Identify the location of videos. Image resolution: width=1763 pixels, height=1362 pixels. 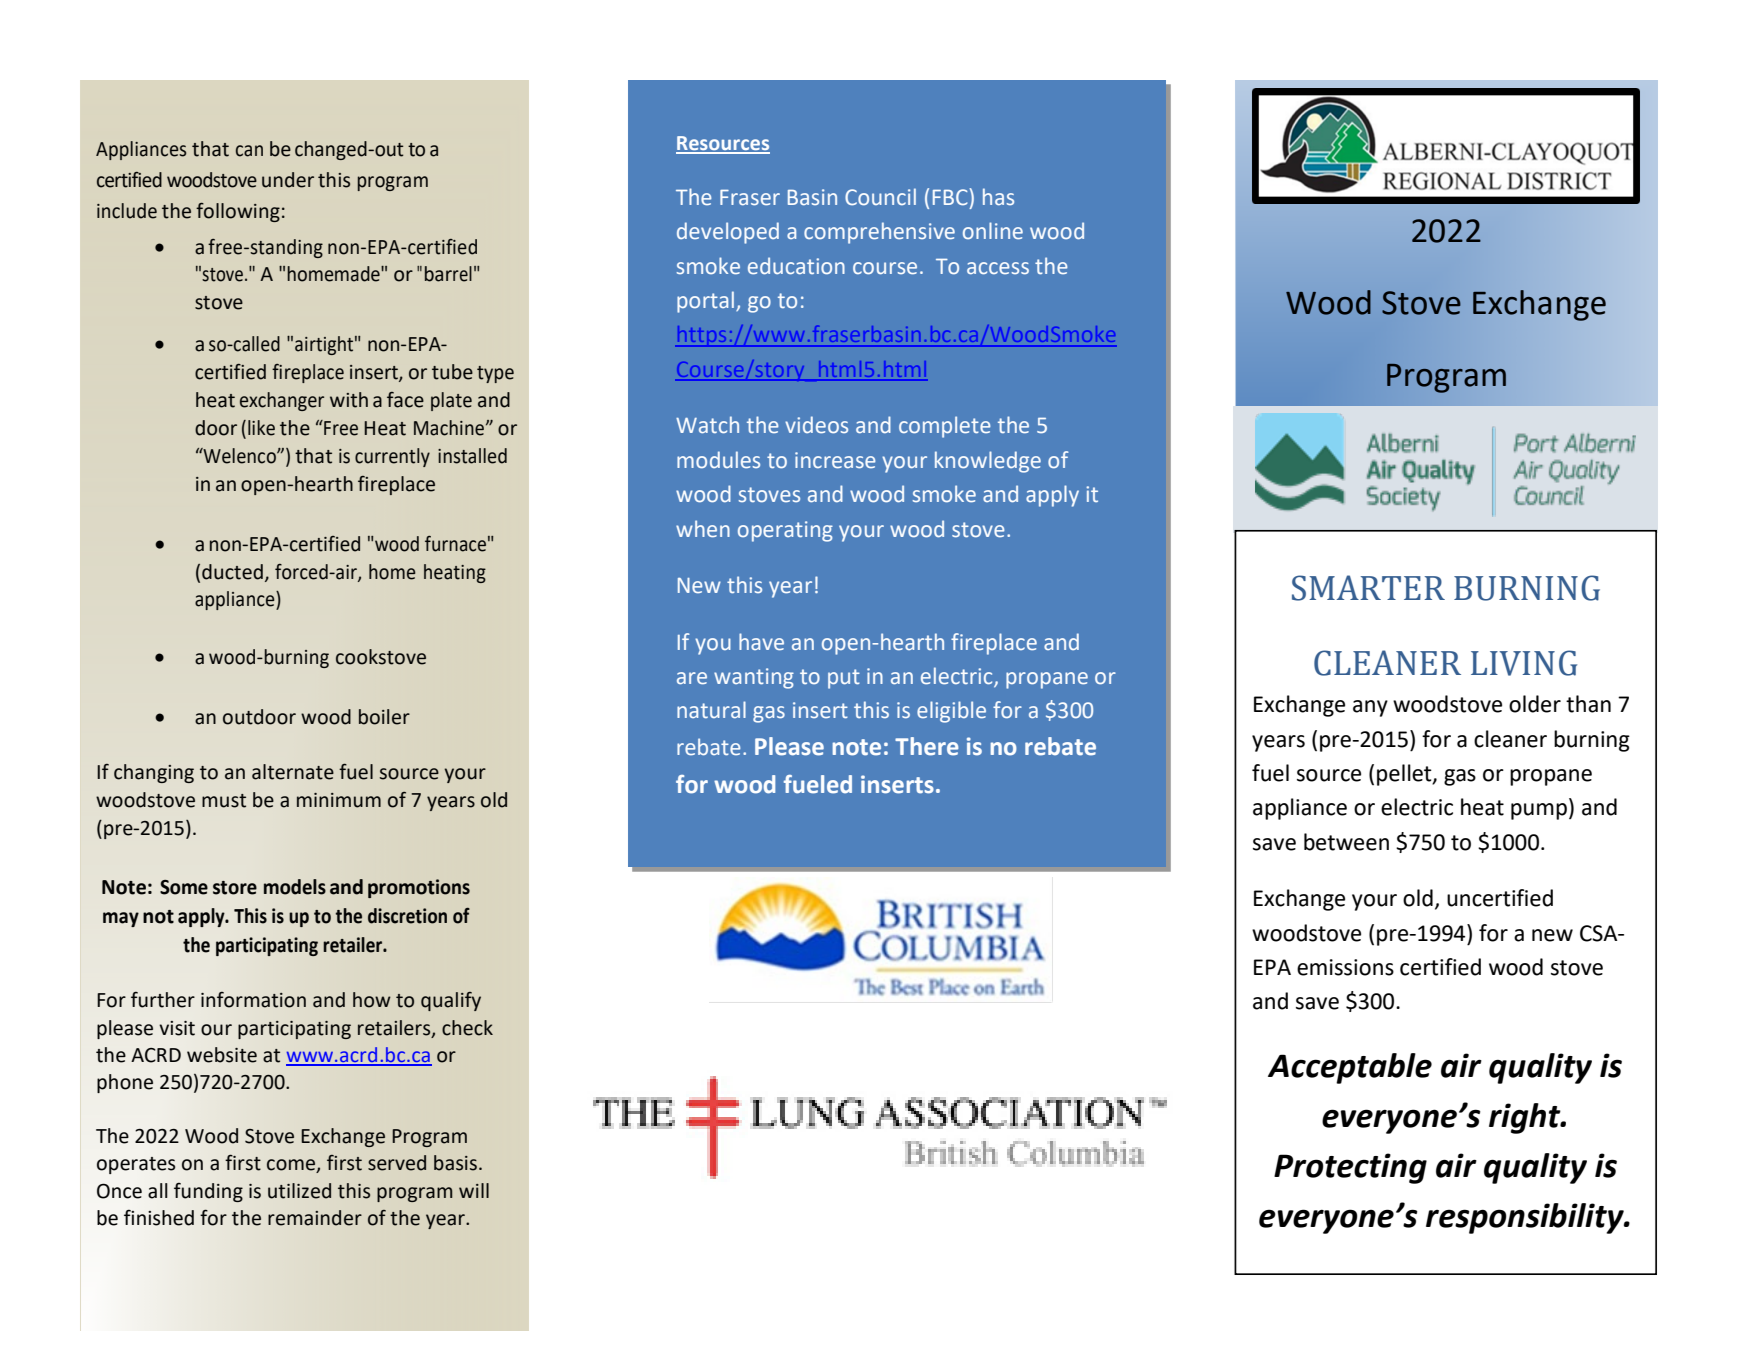
(816, 425).
